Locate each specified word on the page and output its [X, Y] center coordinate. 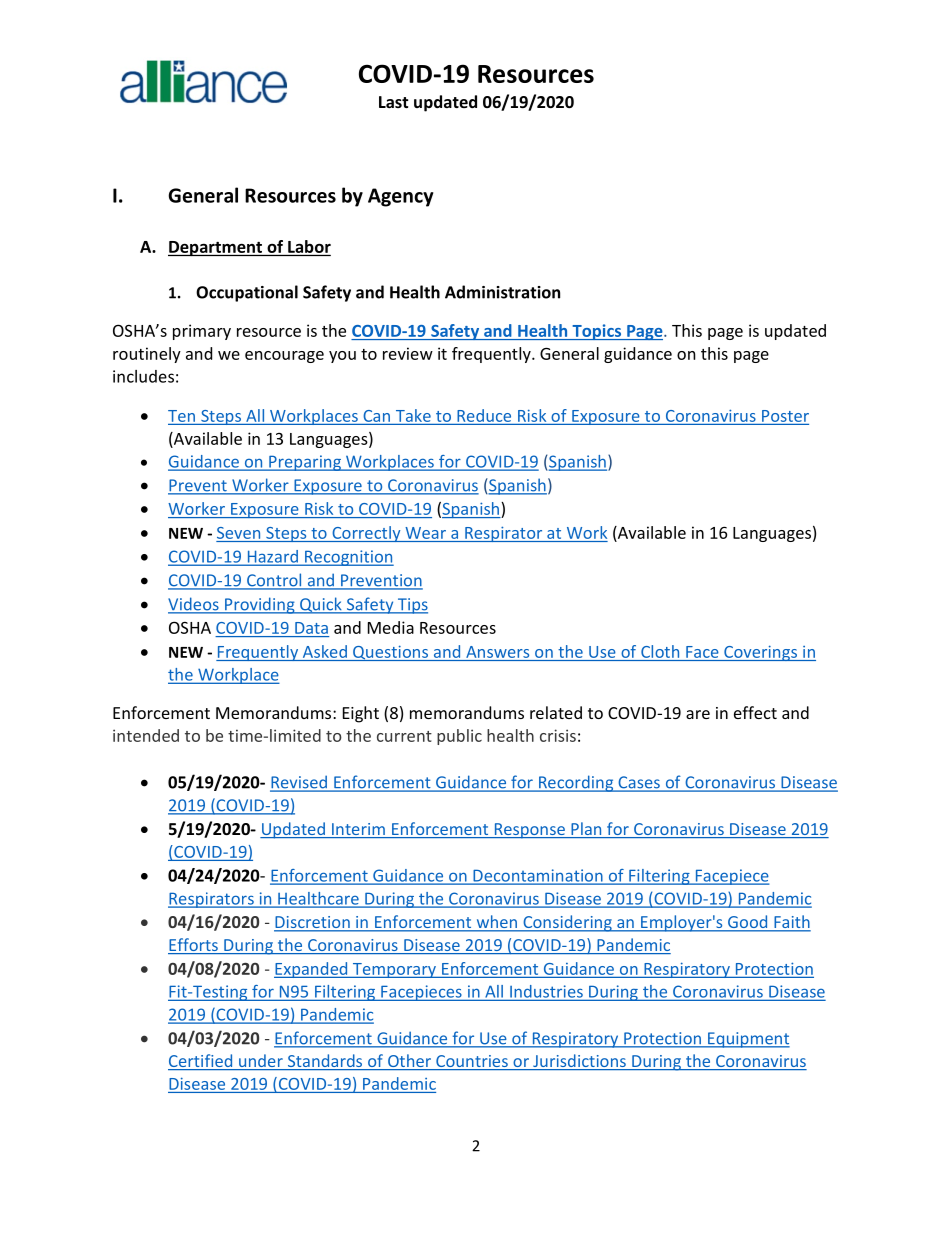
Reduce [484, 415]
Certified [201, 1062]
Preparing [305, 463]
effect [755, 712]
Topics [597, 332]
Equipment [748, 1040]
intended [146, 735]
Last [393, 102]
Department [216, 248]
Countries [472, 1062]
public [459, 737]
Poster [785, 416]
